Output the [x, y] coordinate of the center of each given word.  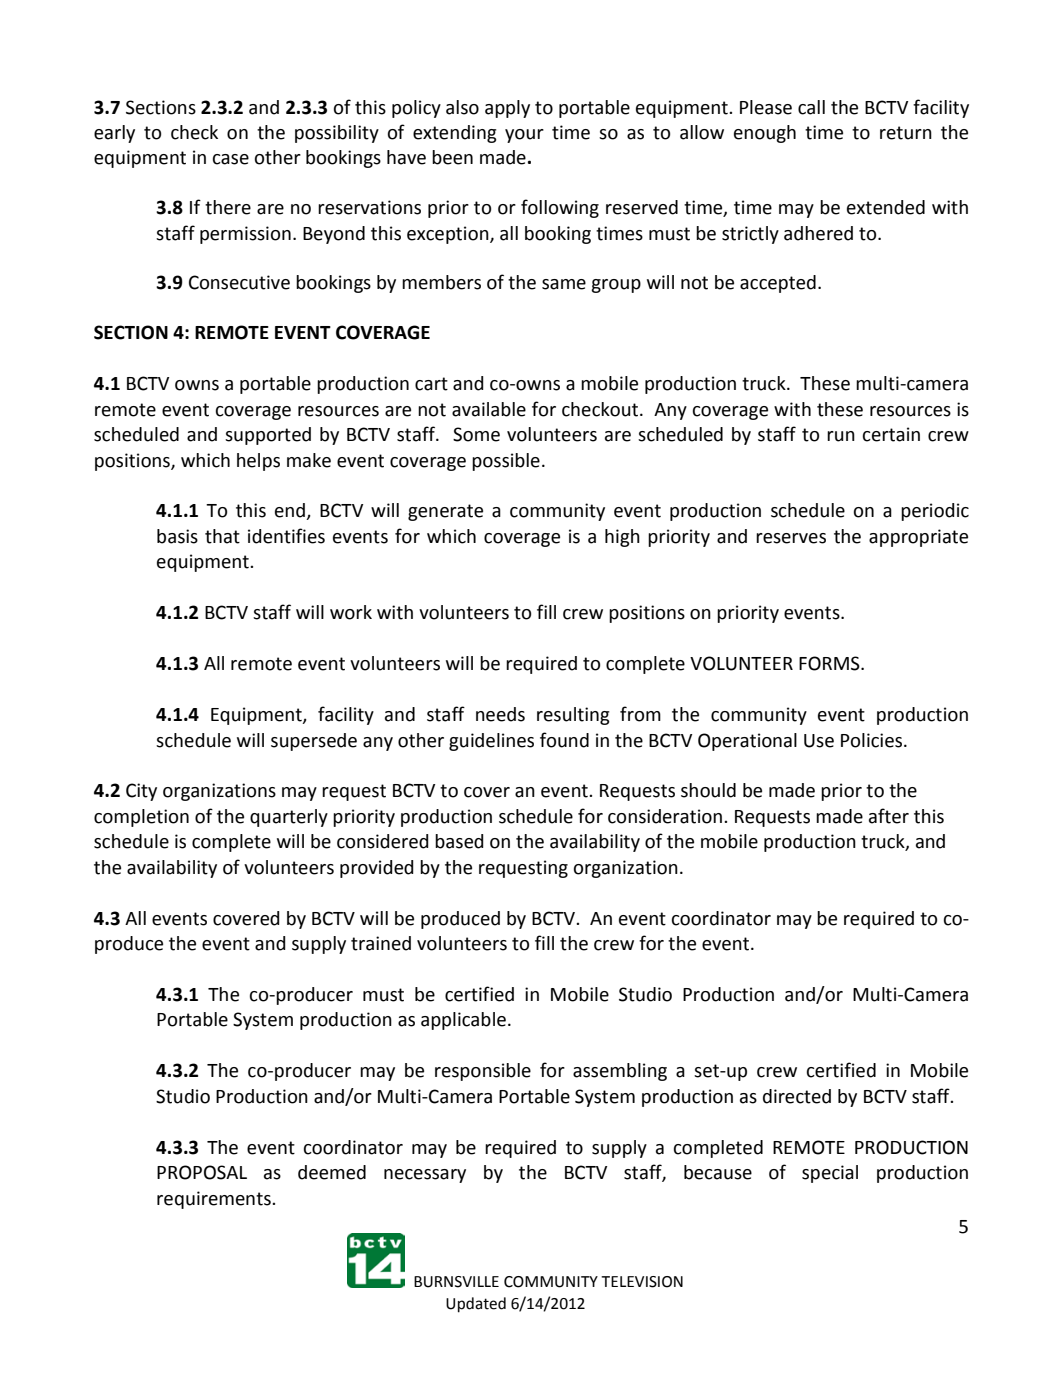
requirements [215, 1200]
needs [500, 714]
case [231, 159]
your [524, 136]
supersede [314, 742]
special [830, 1174]
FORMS [830, 663]
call [811, 107]
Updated [476, 1305]
